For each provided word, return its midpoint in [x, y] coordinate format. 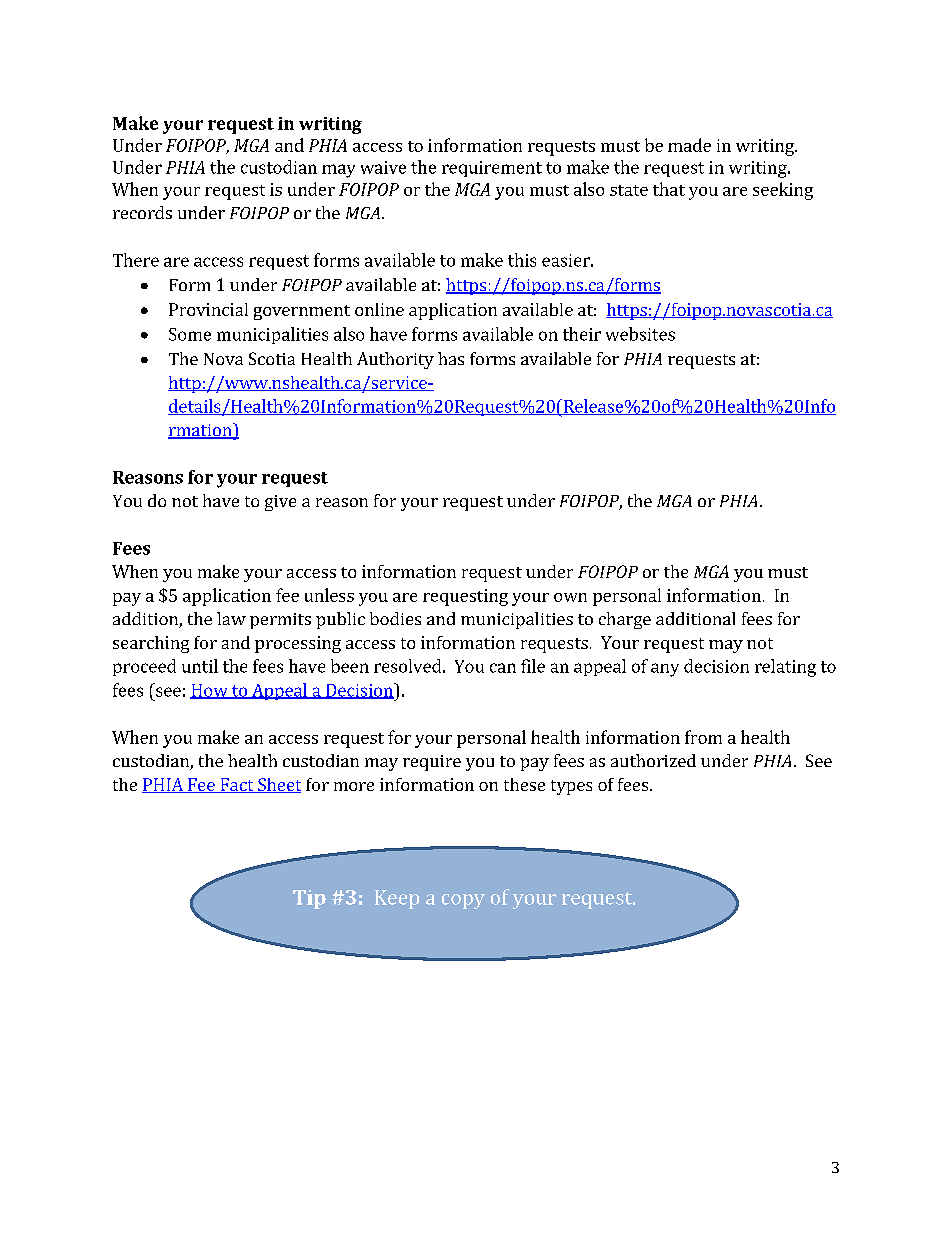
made [689, 145]
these [524, 784]
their [582, 334]
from [703, 737]
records [142, 212]
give [280, 503]
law [231, 618]
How [210, 691]
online [379, 309]
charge [625, 620]
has [451, 358]
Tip [309, 899]
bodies [395, 618]
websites [640, 334]
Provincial [208, 309]
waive [383, 167]
